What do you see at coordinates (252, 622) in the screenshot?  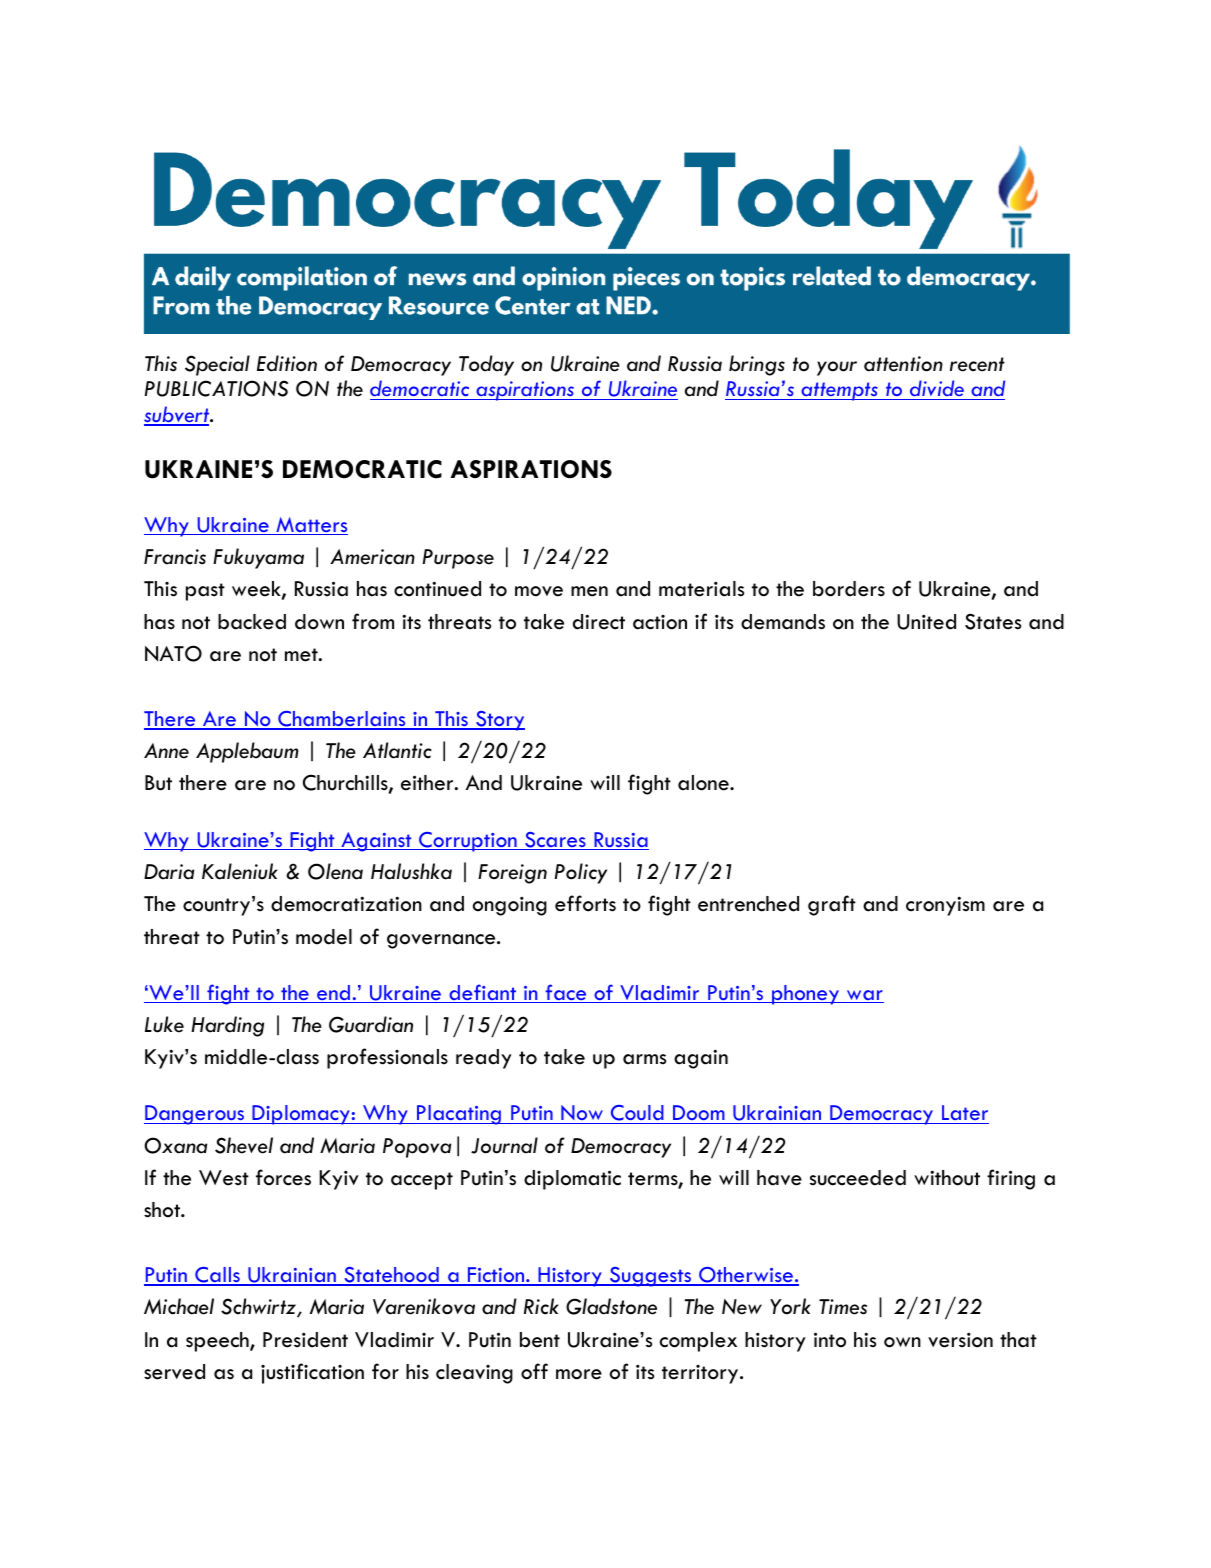 I see `backed` at bounding box center [252, 622].
